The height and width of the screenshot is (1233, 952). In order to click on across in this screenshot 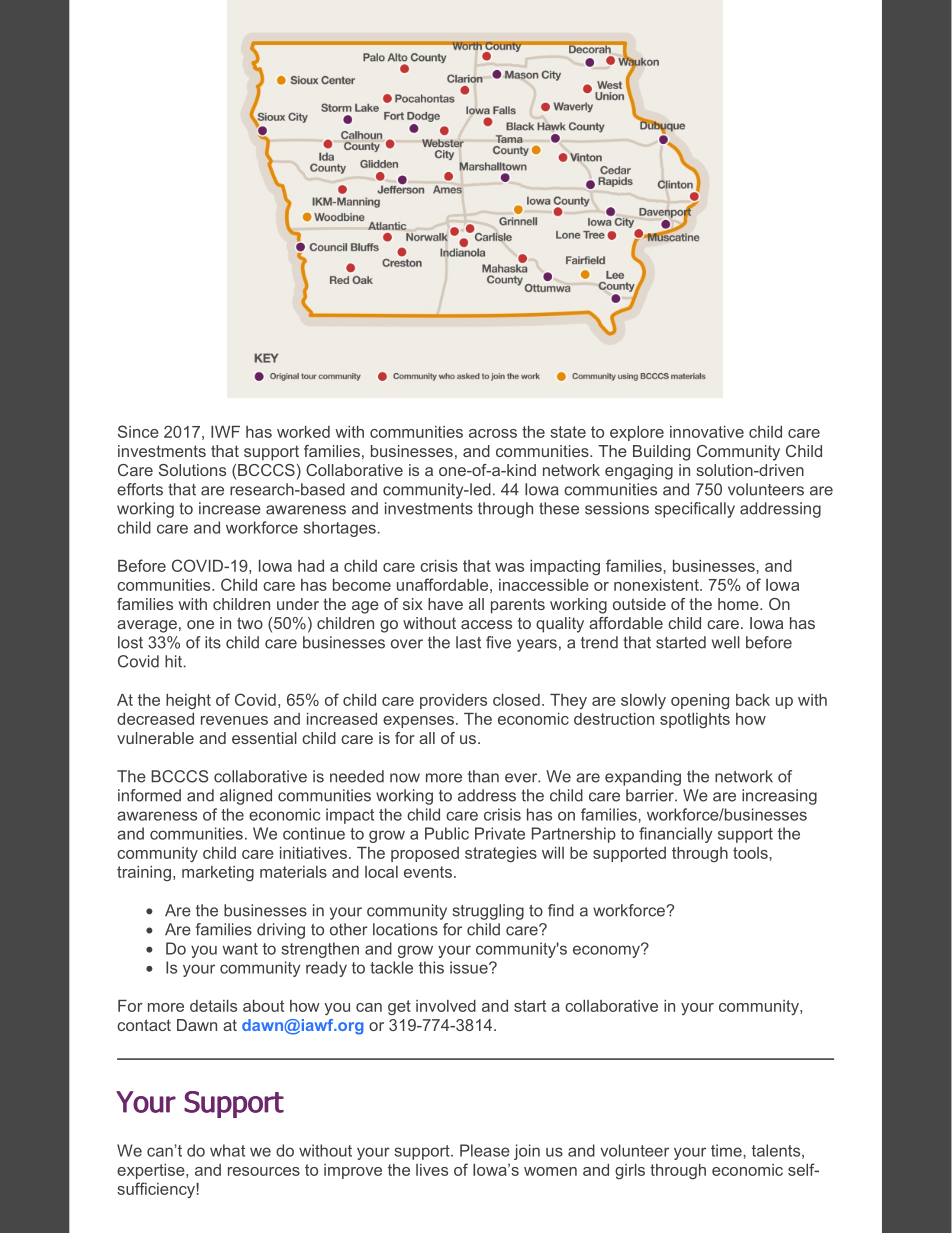, I will do `click(493, 433)`.
